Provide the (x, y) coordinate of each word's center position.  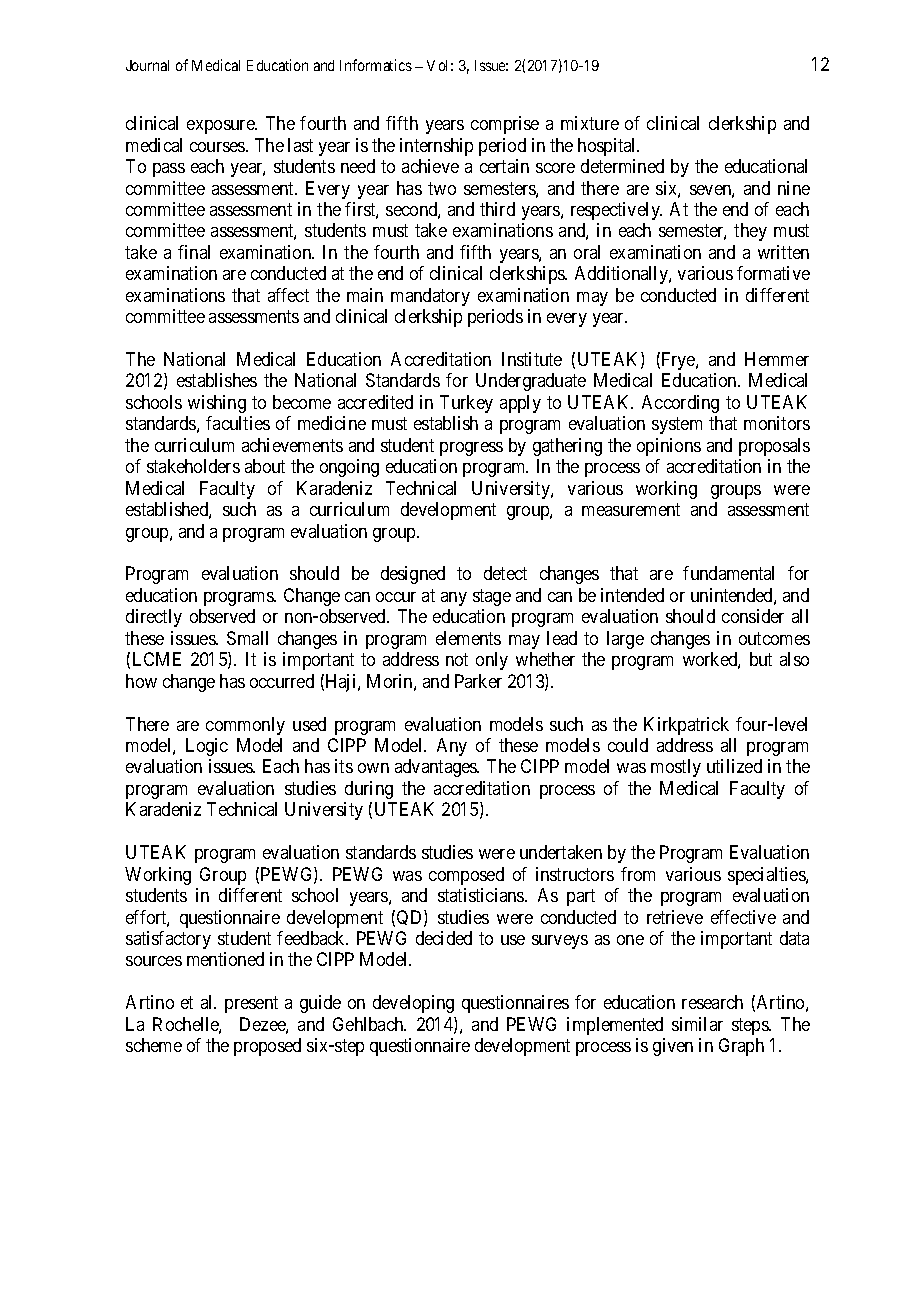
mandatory (430, 297)
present (251, 1005)
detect (505, 573)
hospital (608, 147)
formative (773, 273)
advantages (437, 768)
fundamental (728, 573)
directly (154, 618)
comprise (505, 125)
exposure (221, 127)
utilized (734, 766)
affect (288, 295)
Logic (207, 747)
